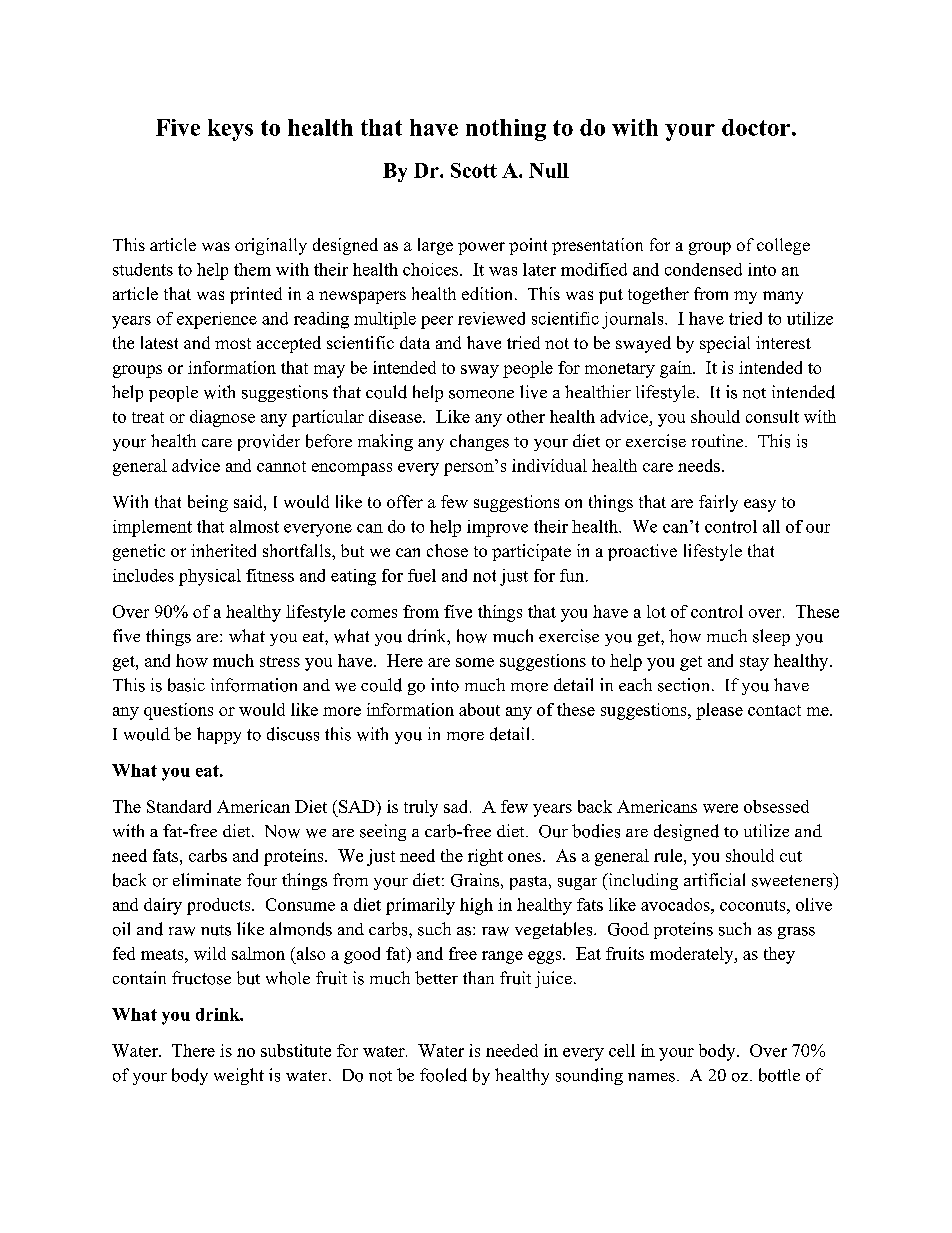 The image size is (952, 1233). Describe the element at coordinates (422, 575) in the image. I see `fuel` at that location.
